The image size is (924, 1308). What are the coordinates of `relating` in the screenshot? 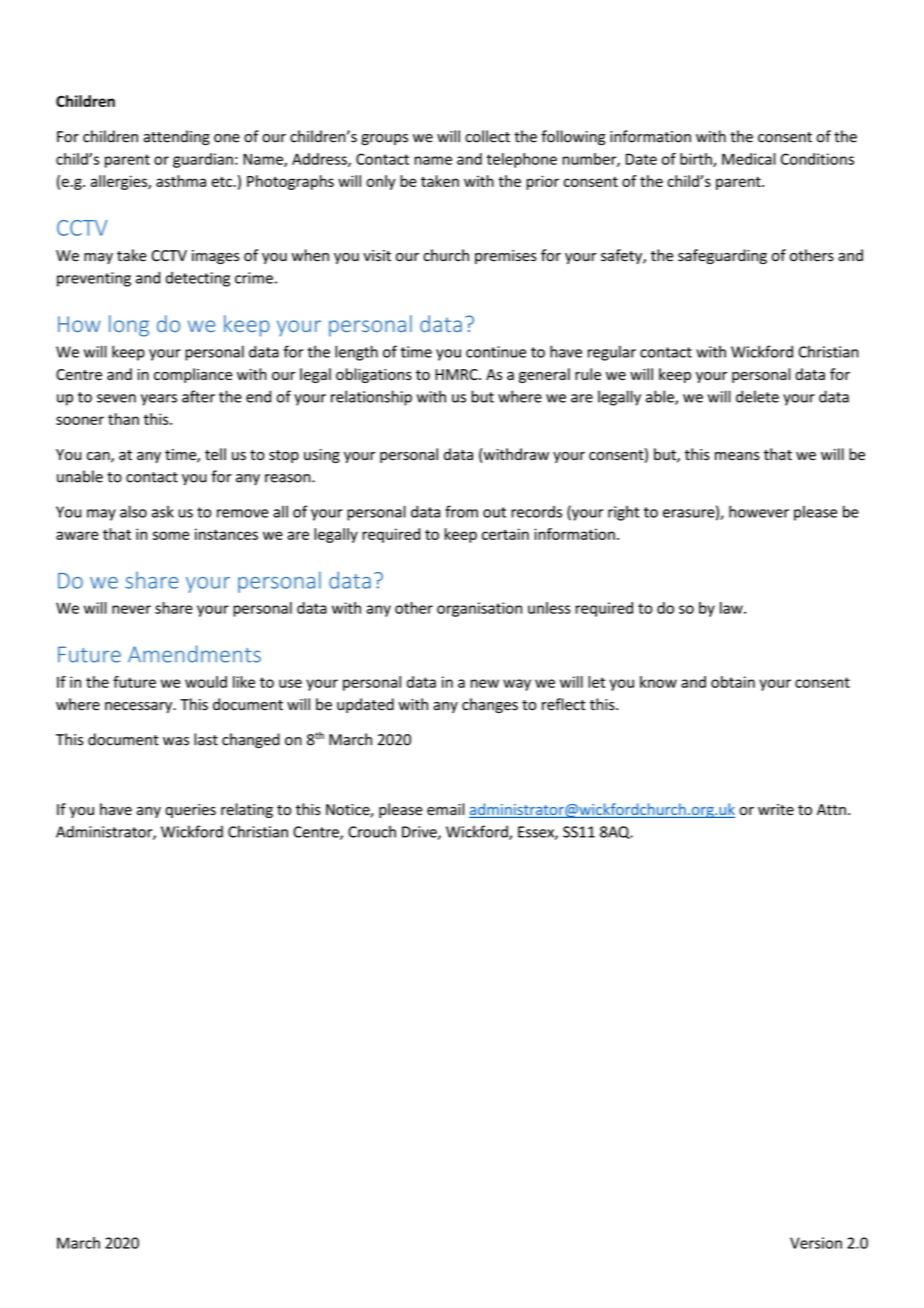 It's located at (247, 810).
